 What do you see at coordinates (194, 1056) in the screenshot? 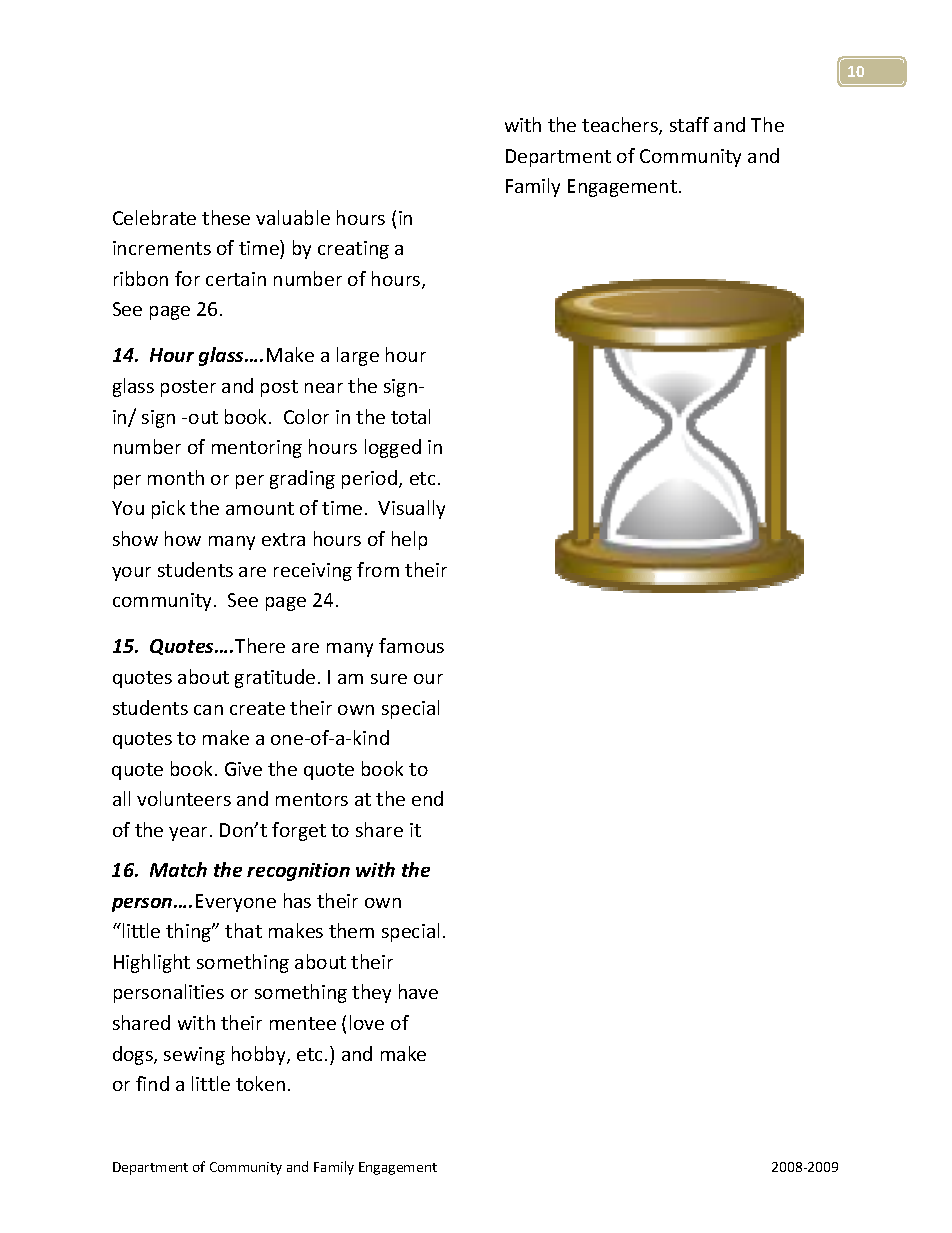
I see `sewing` at bounding box center [194, 1056].
